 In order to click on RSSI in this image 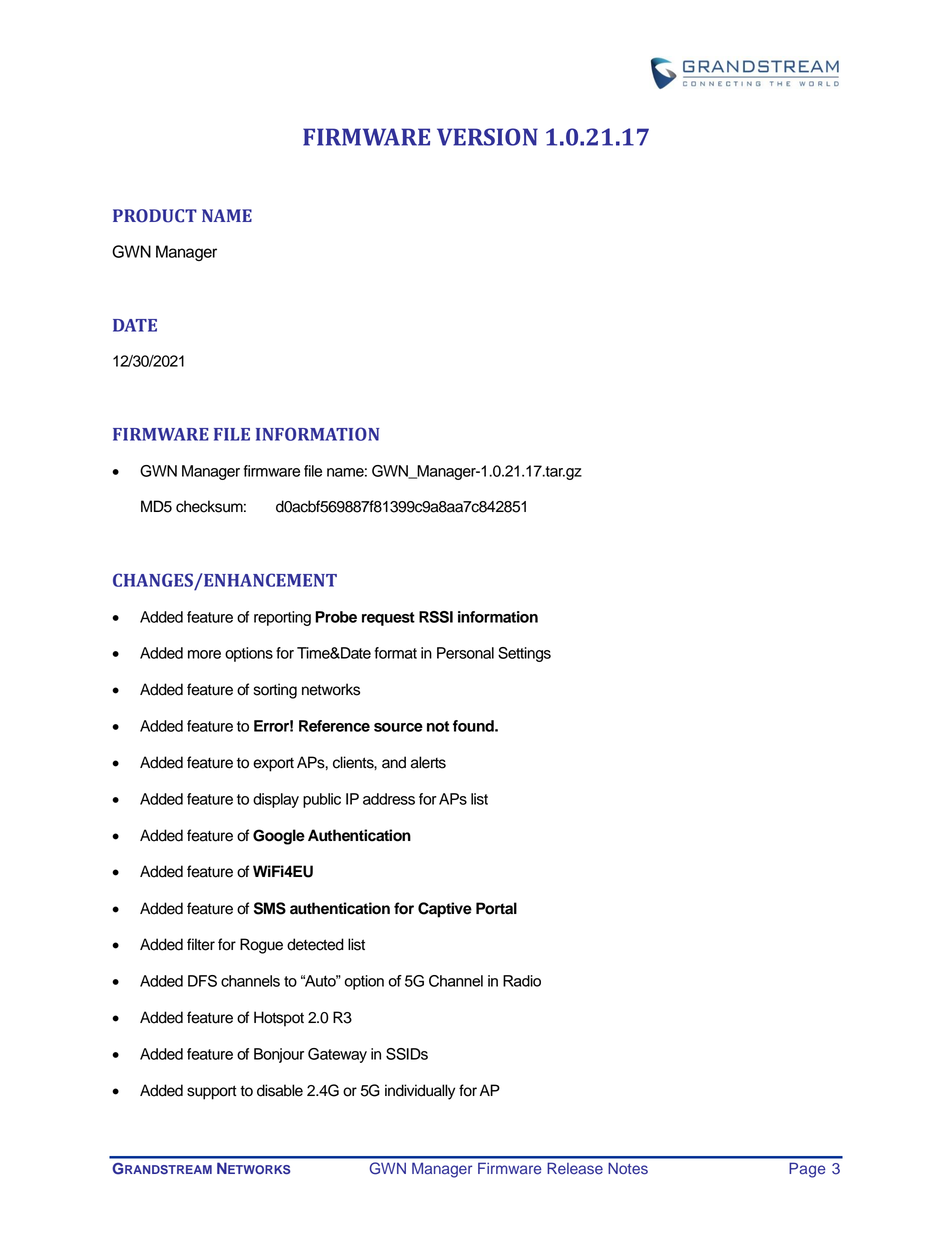, I will do `click(436, 617)`.
